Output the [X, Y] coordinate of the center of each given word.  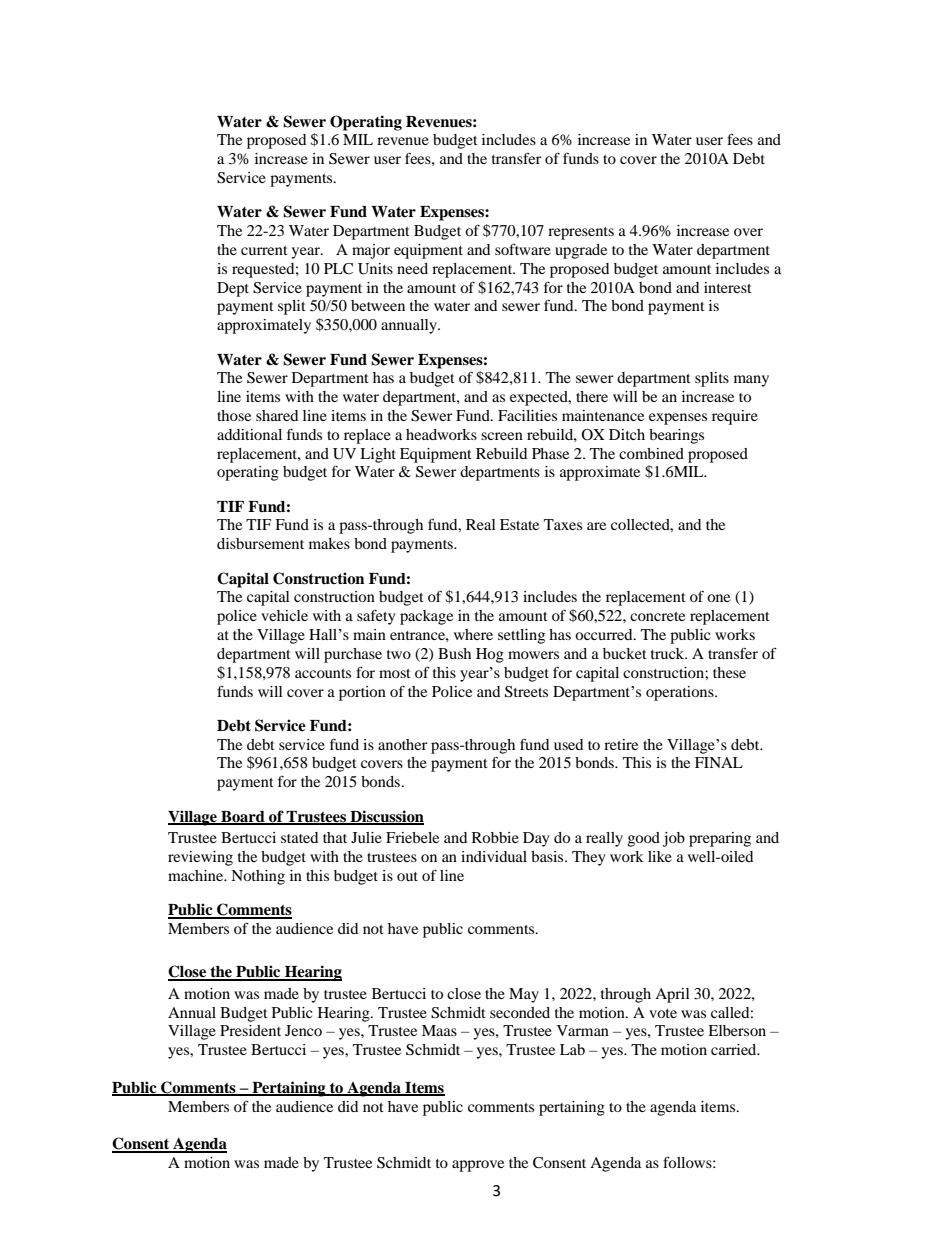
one [718, 598]
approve [478, 1166]
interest [728, 287]
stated [299, 837]
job [674, 839]
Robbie [495, 837]
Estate [519, 524]
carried [735, 1049]
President [250, 1030]
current [264, 250]
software [523, 249]
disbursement [260, 543]
